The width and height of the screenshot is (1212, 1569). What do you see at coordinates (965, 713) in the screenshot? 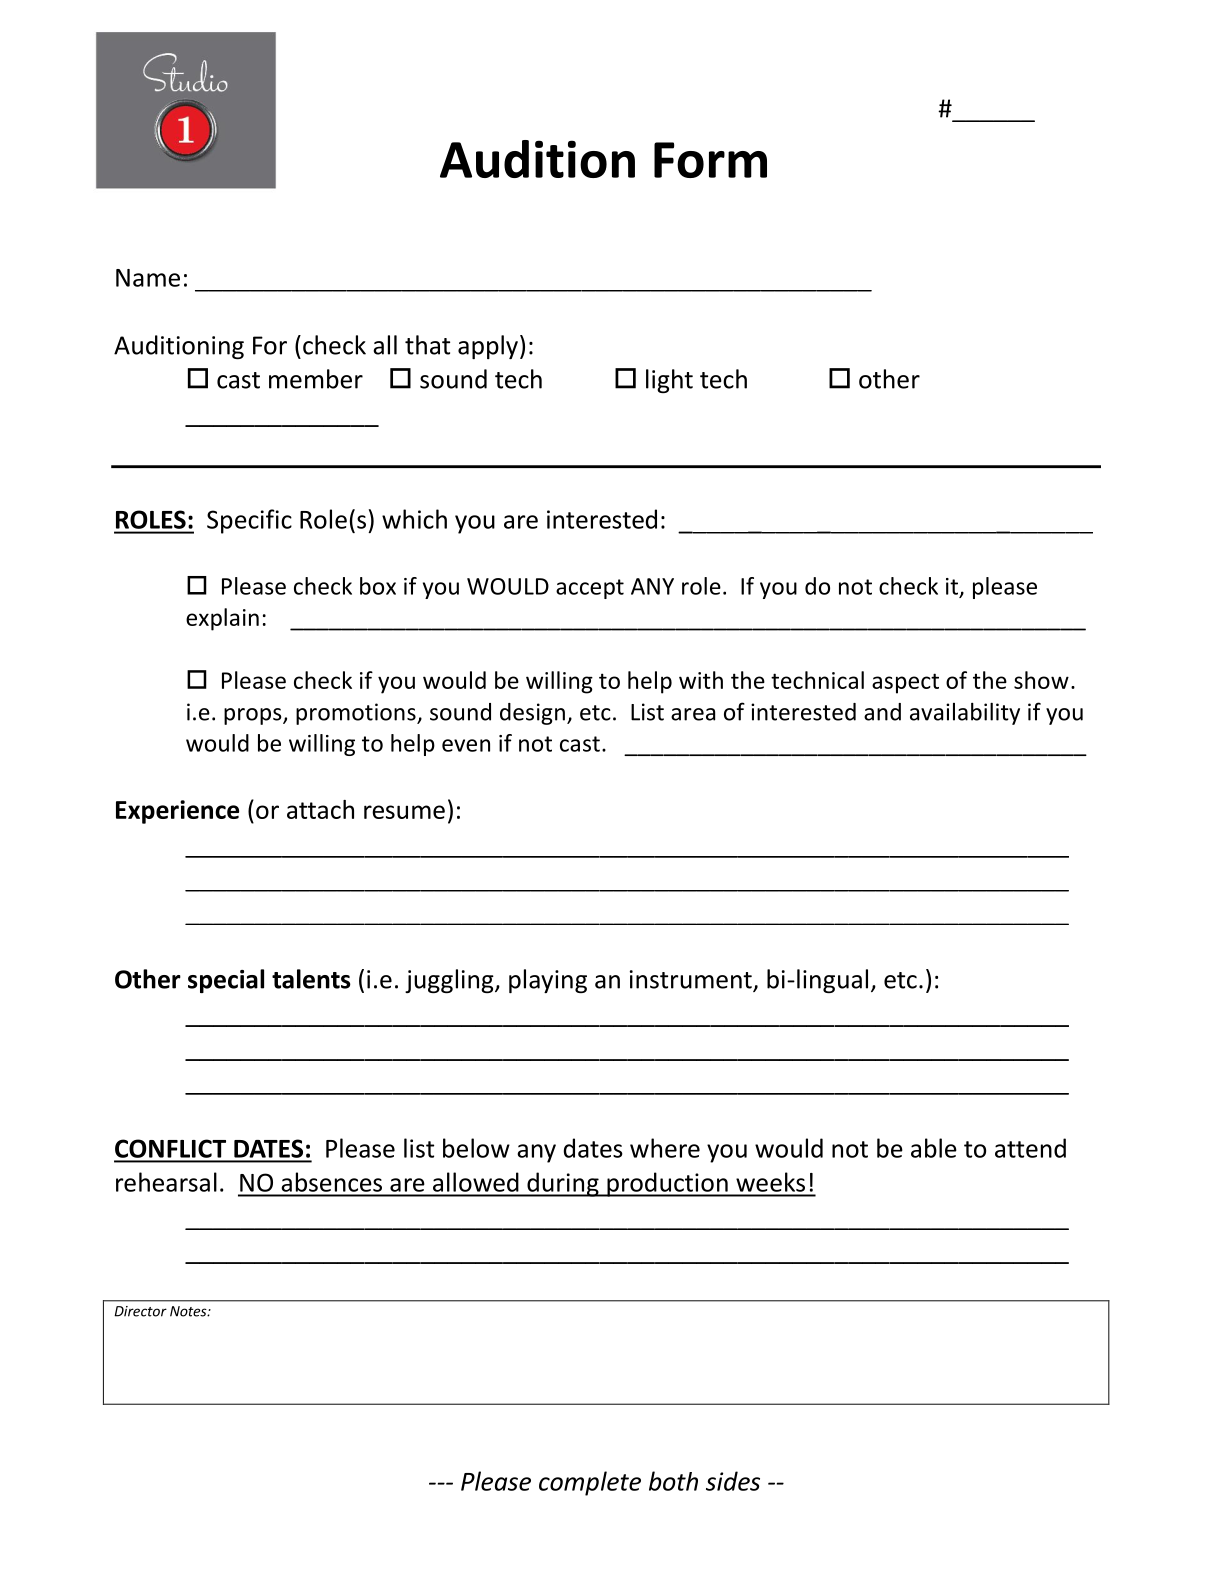
I see `availability` at bounding box center [965, 713].
